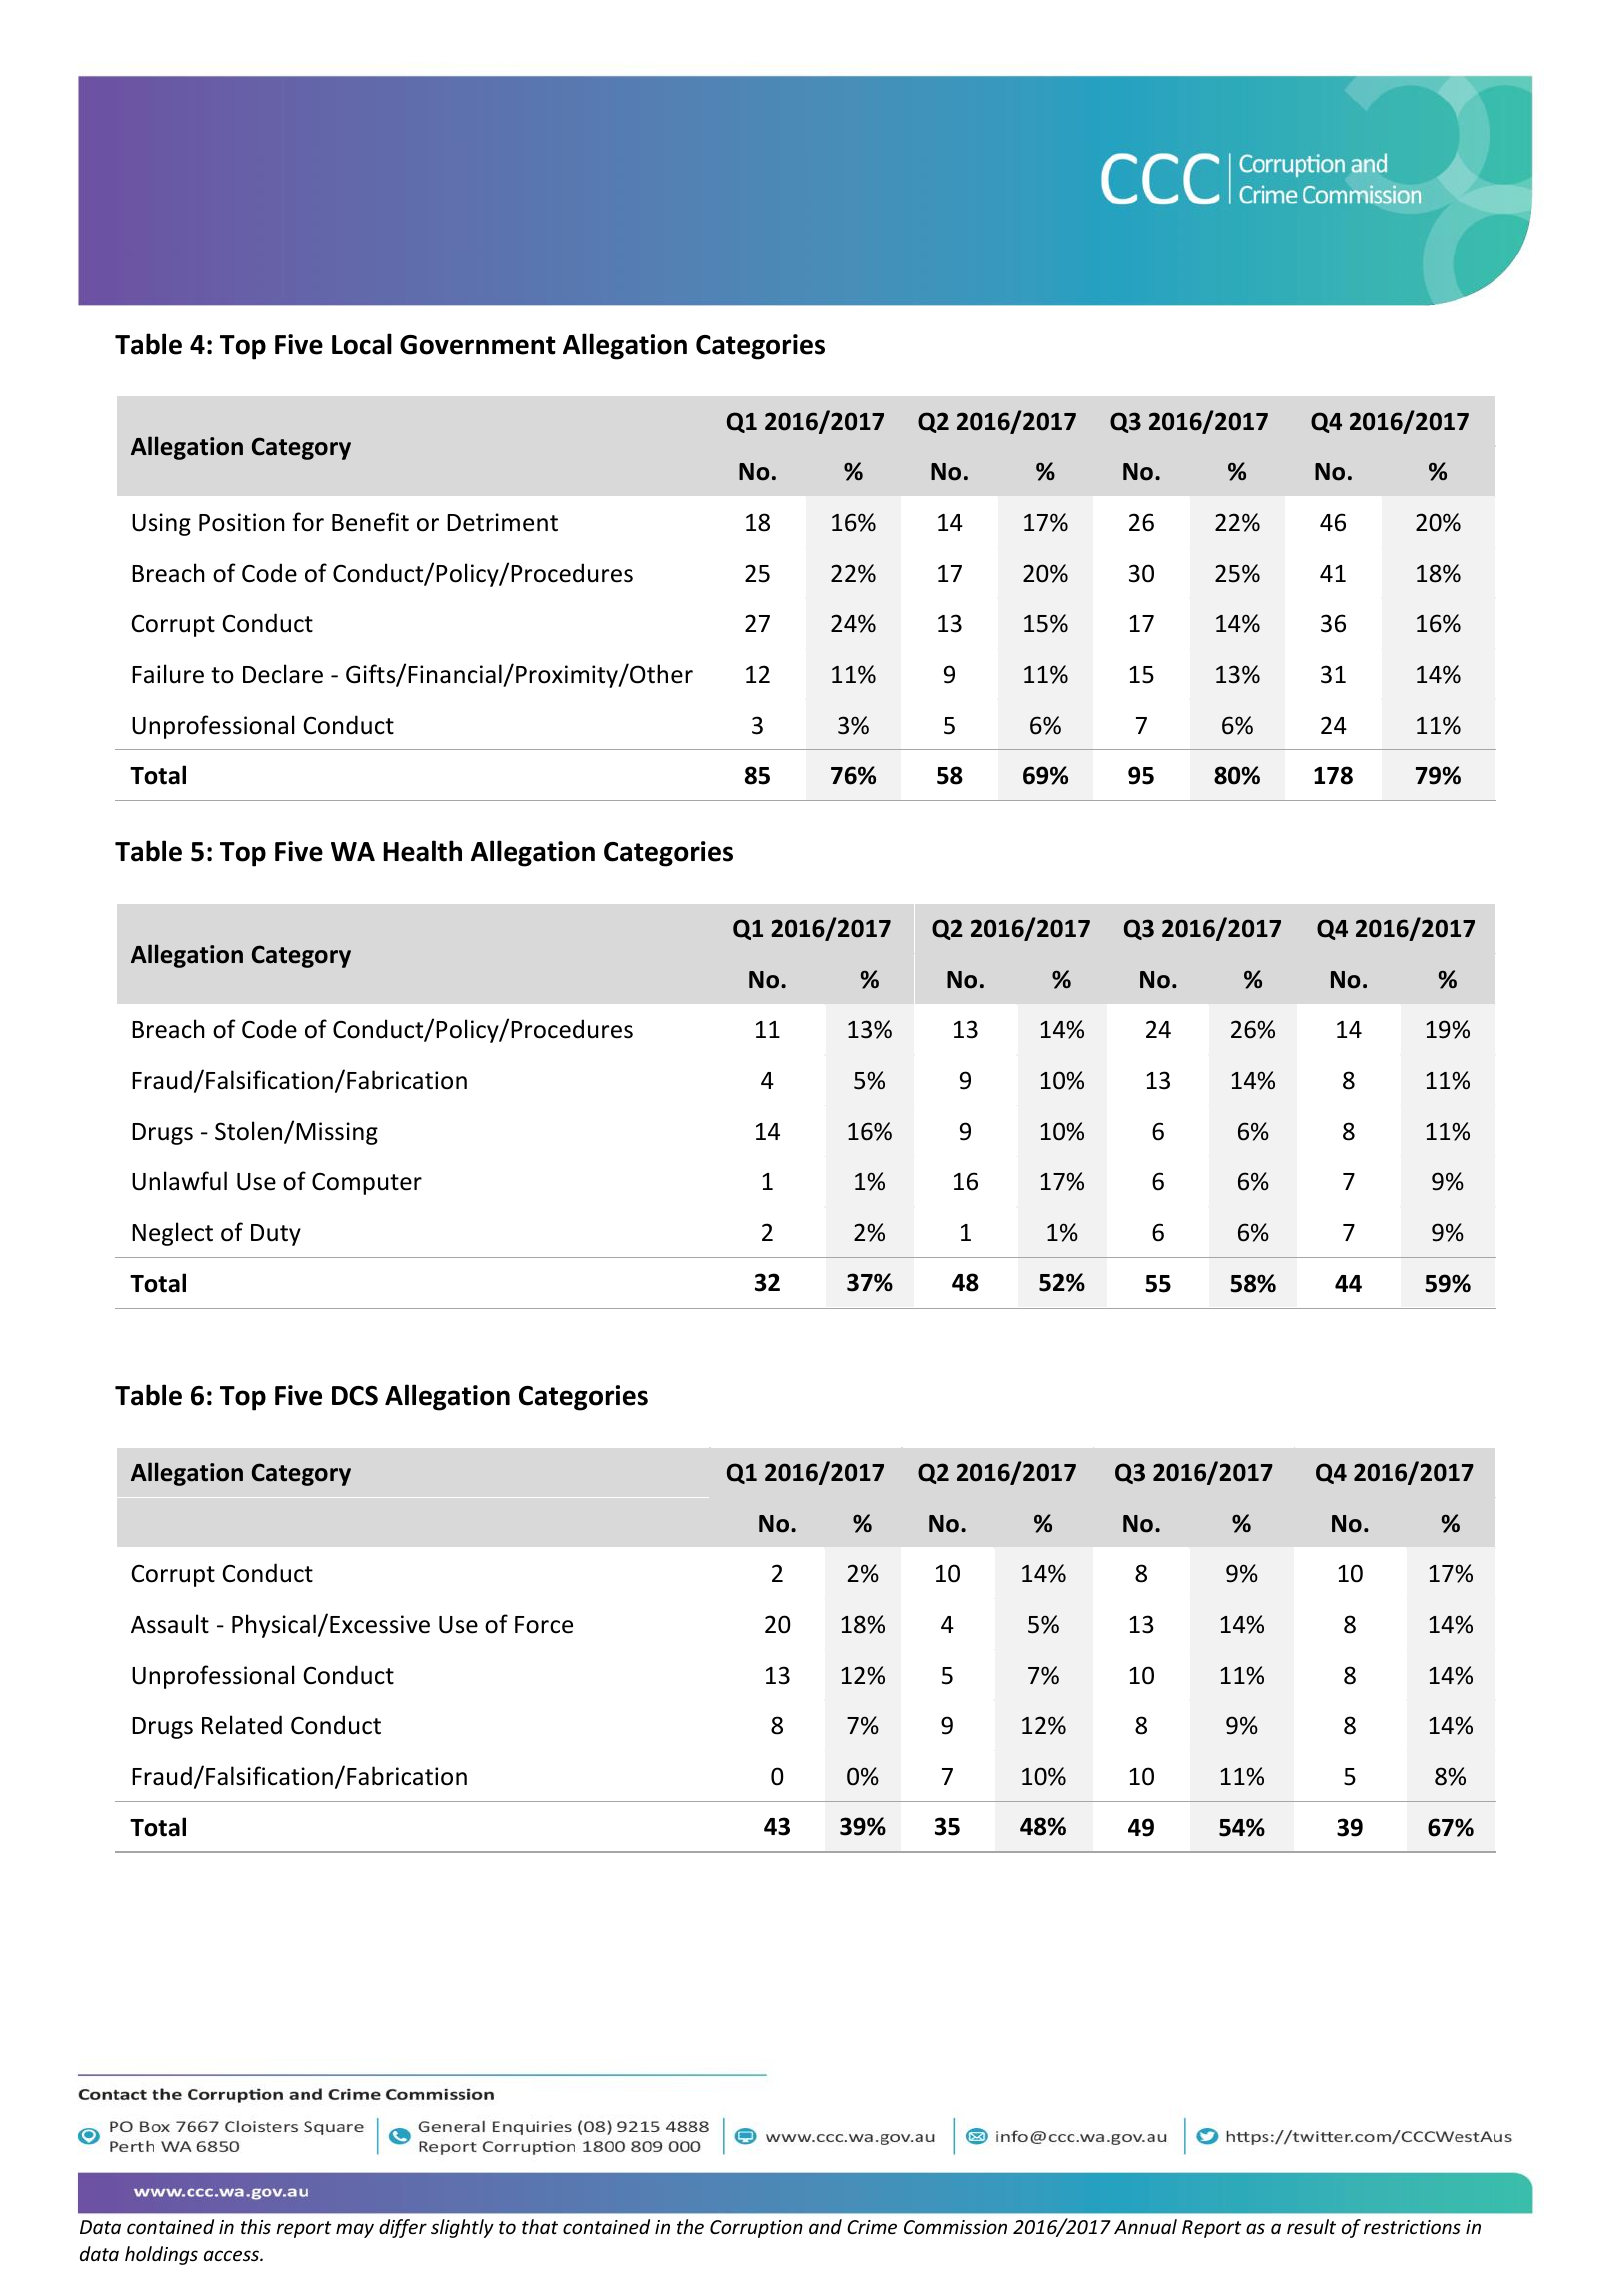 The width and height of the screenshot is (1610, 2278). What do you see at coordinates (367, 1184) in the screenshot?
I see `Computer` at bounding box center [367, 1184].
